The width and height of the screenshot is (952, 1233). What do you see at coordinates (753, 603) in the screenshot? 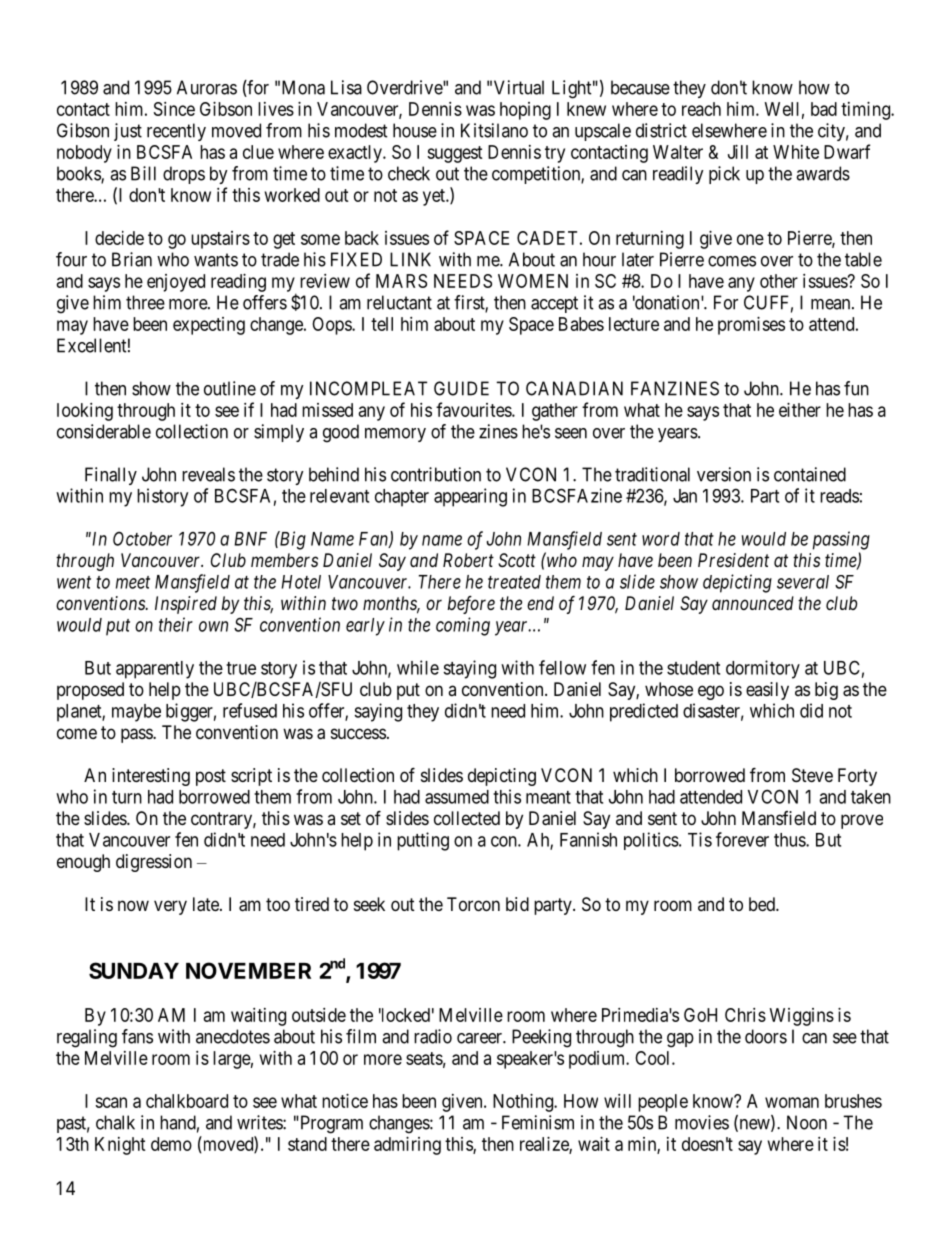
I see `announced` at bounding box center [753, 603].
